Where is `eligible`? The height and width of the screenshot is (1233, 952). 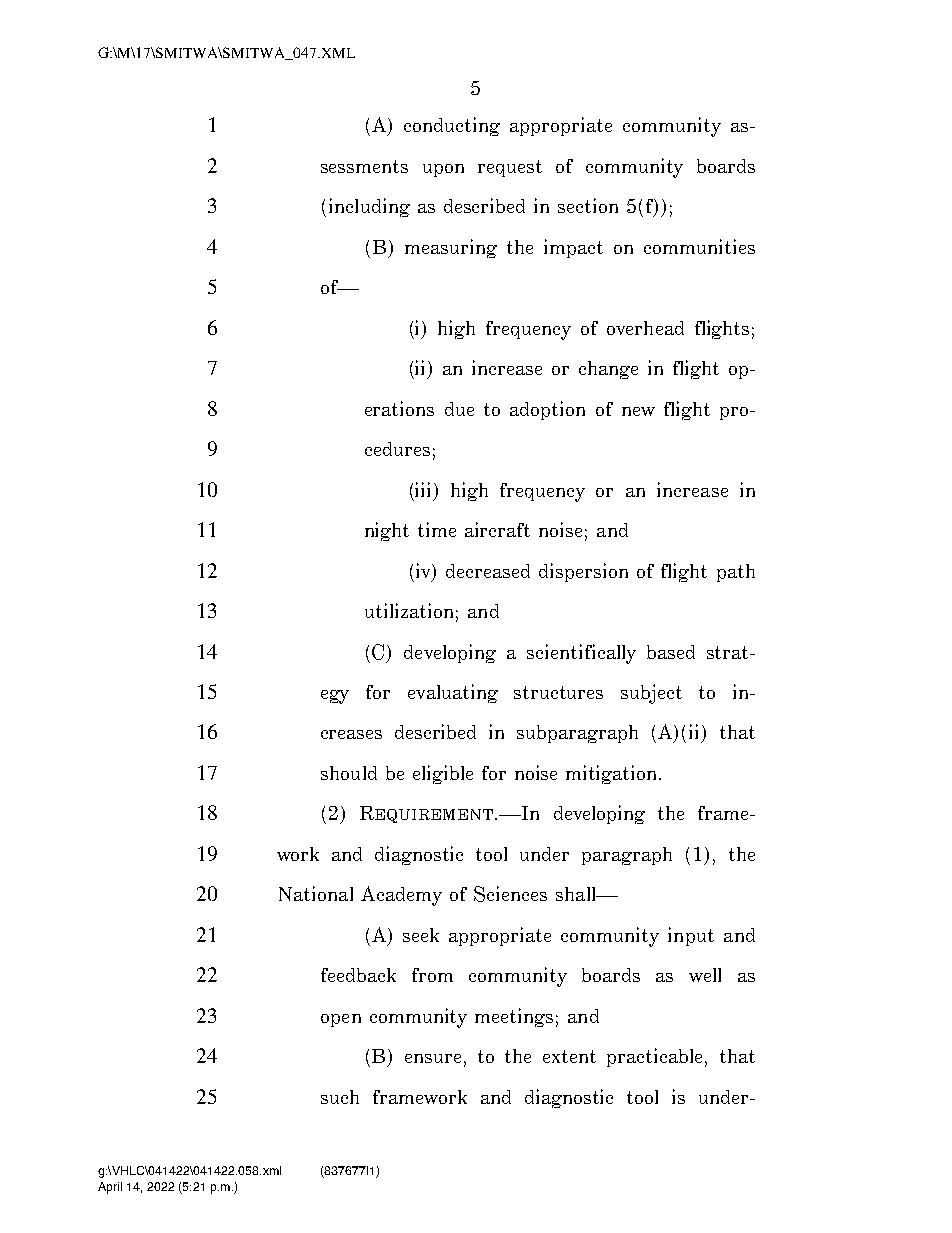 eligible is located at coordinates (443, 774).
